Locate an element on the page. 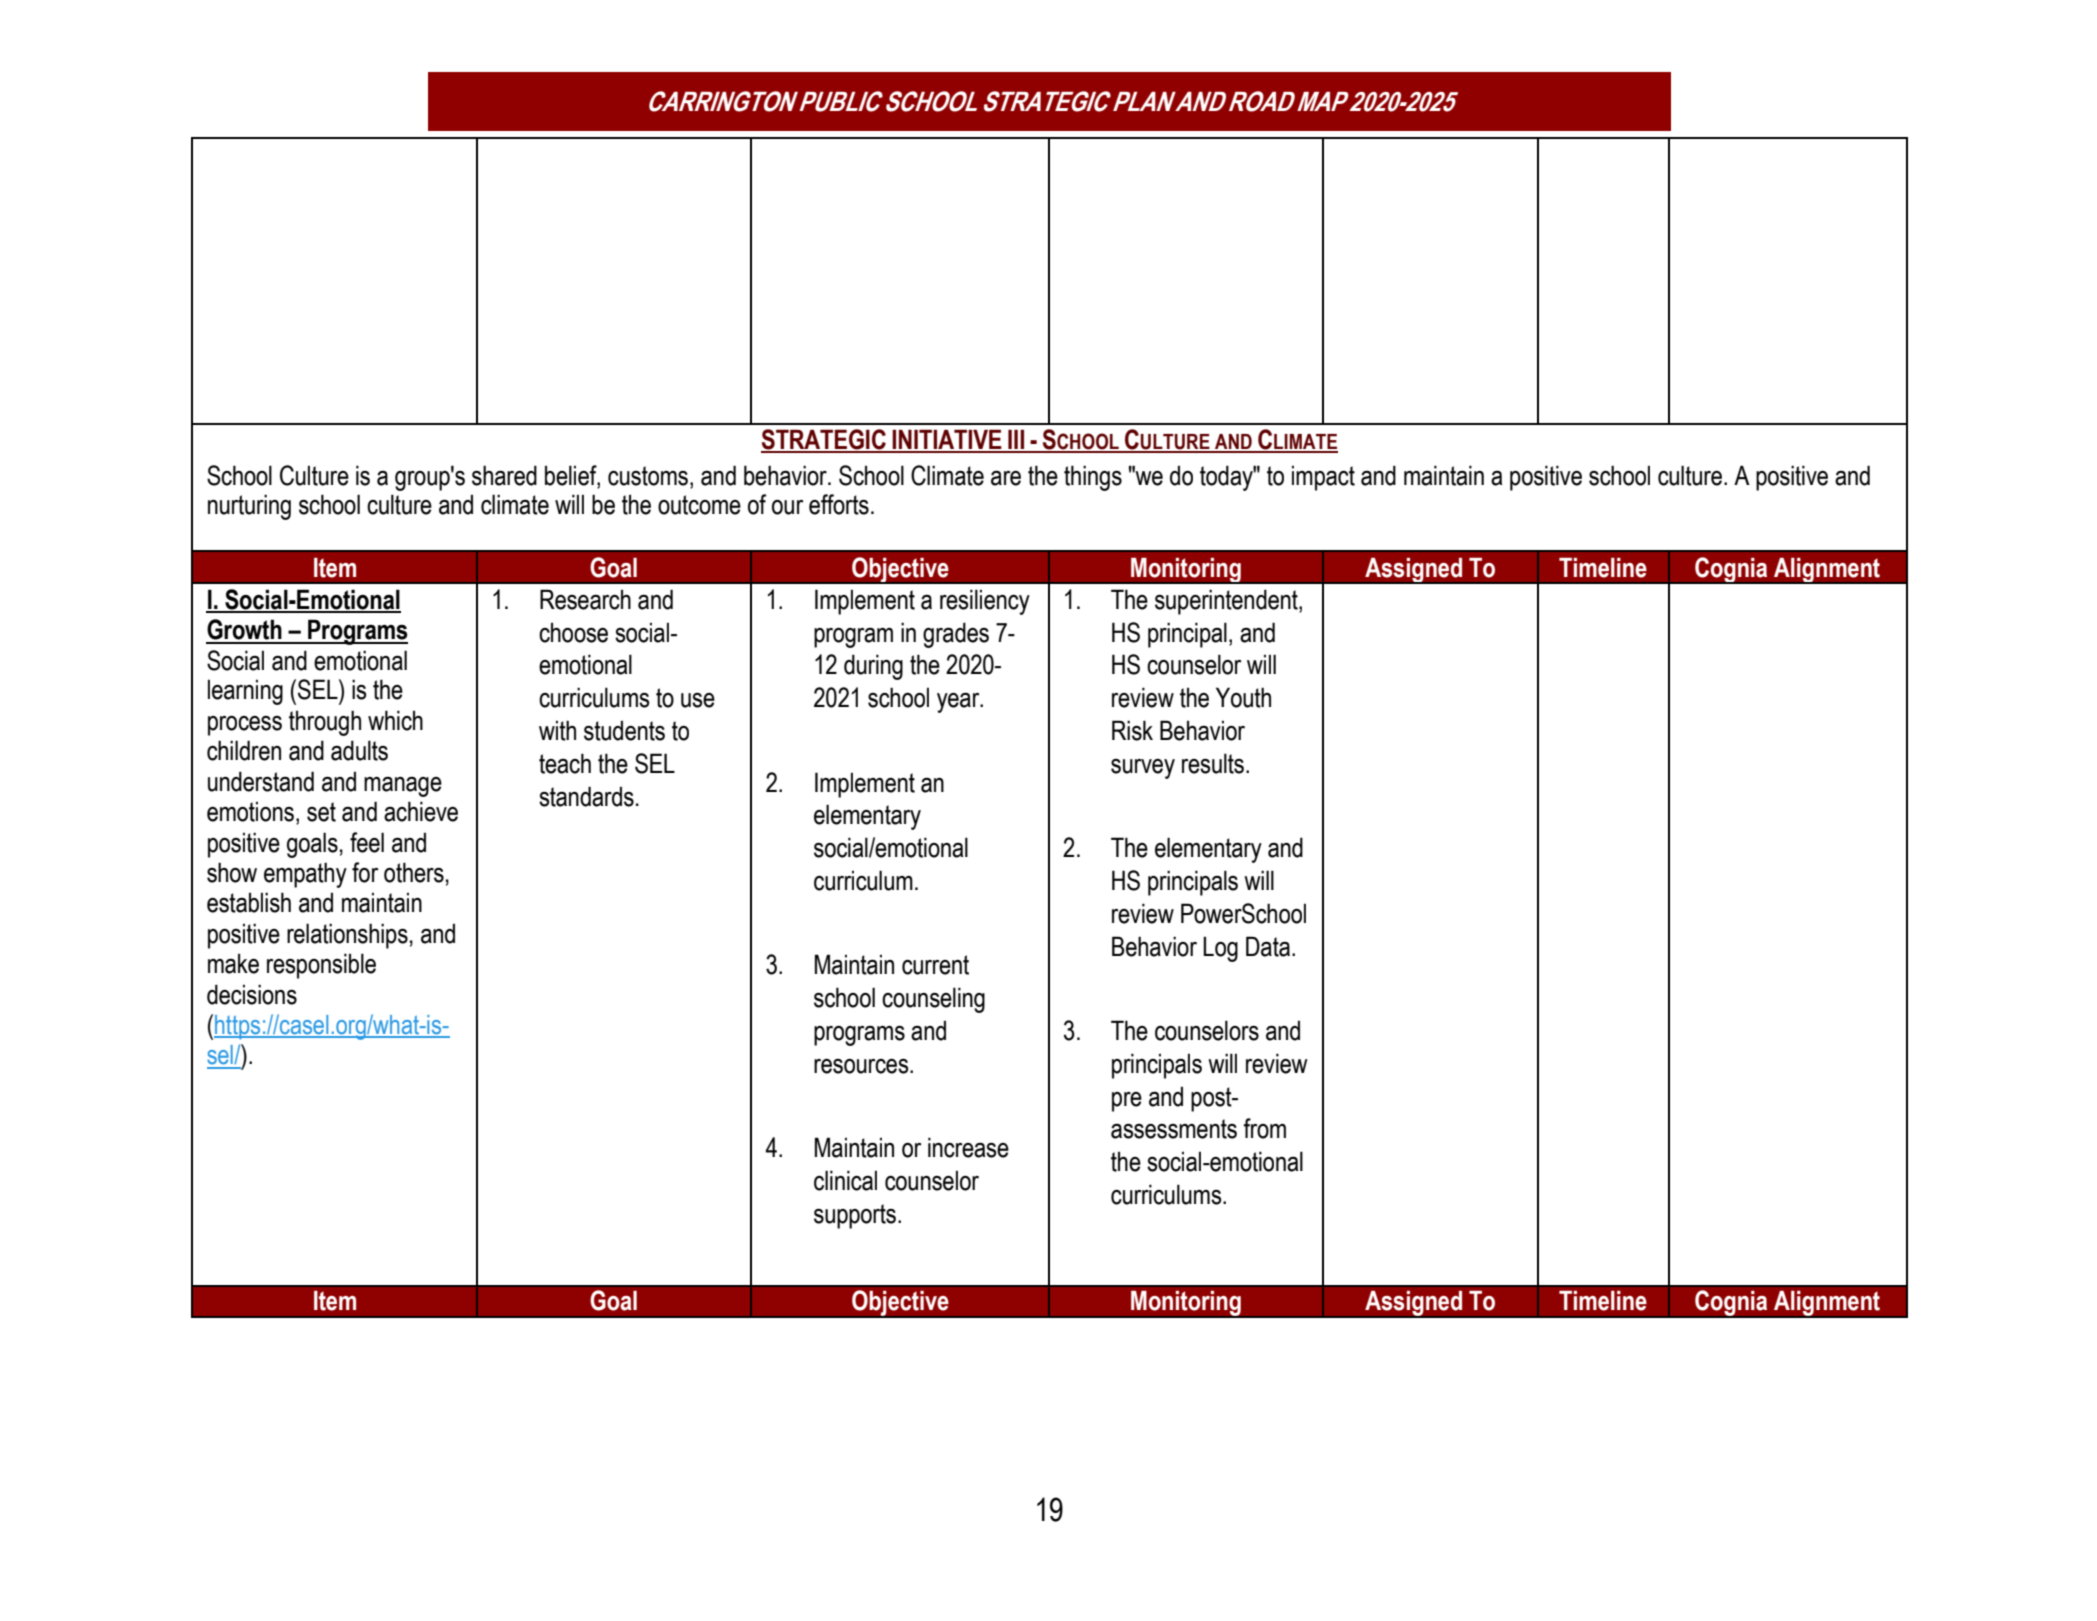  things is located at coordinates (1093, 478).
